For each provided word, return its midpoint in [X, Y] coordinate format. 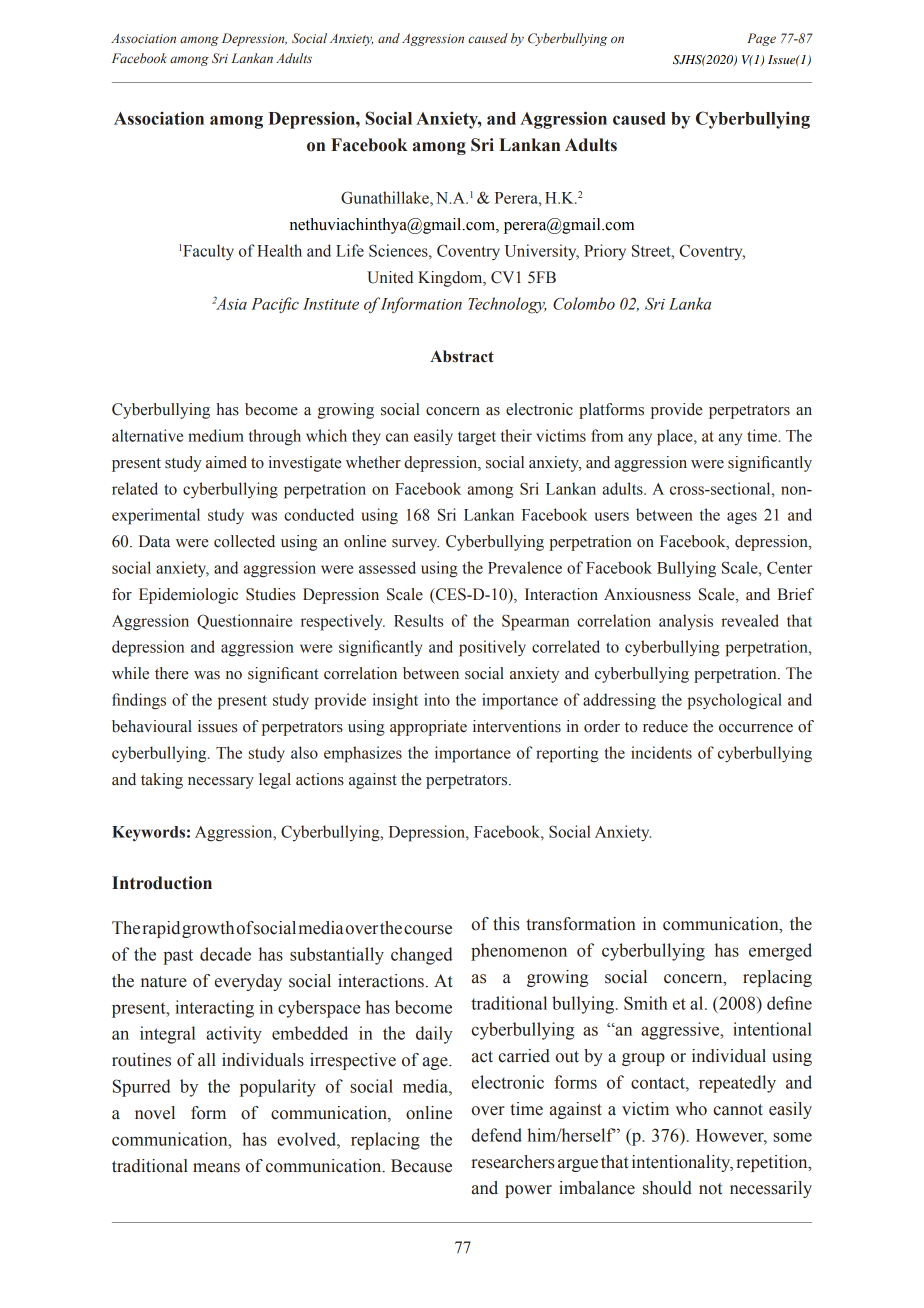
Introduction [162, 883]
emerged [780, 952]
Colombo [584, 303]
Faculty [208, 252]
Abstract [462, 356]
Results [418, 620]
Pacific [275, 305]
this [506, 924]
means [216, 1168]
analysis [686, 622]
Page [761, 39]
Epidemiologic [188, 596]
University [542, 252]
